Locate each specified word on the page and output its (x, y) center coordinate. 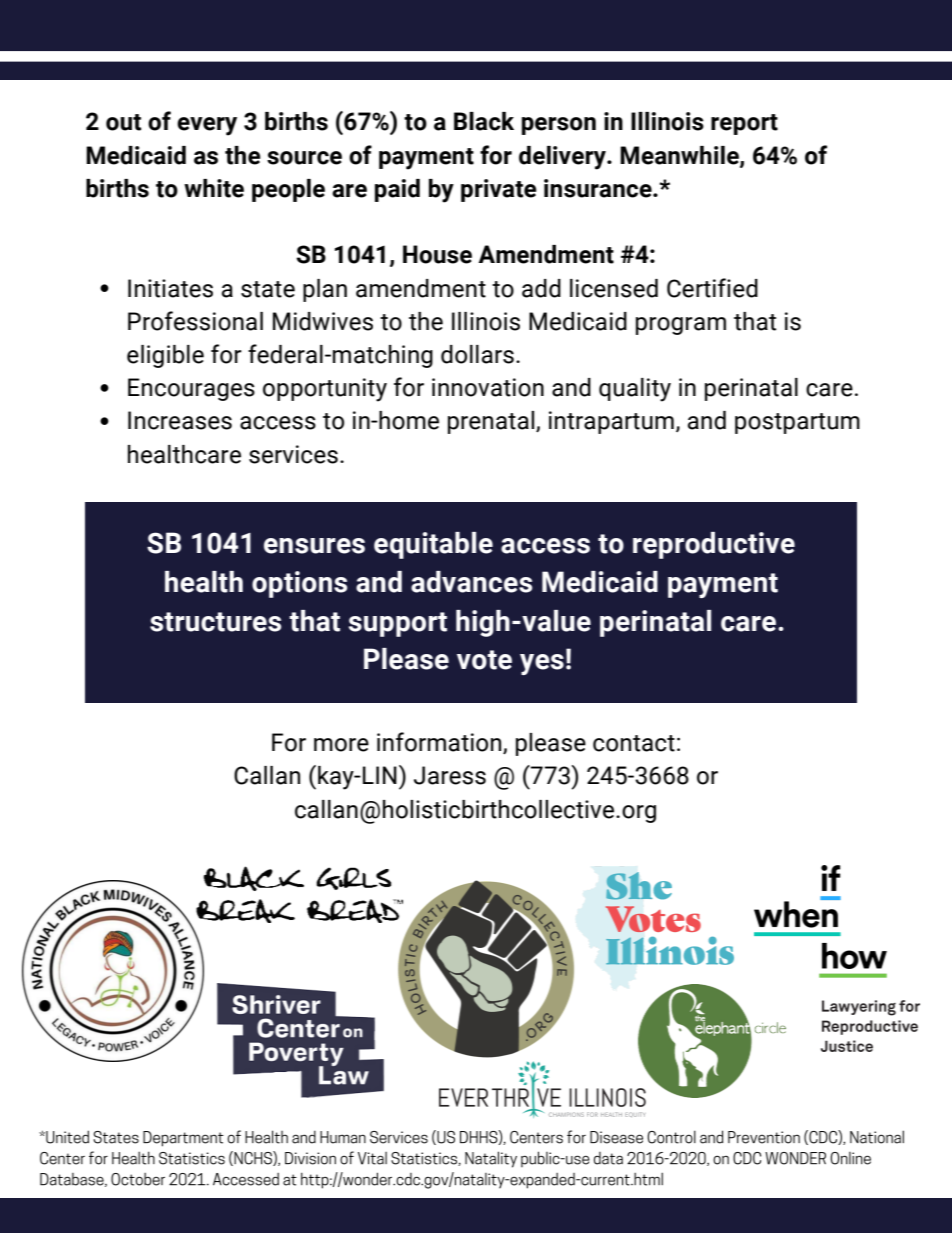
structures (215, 622)
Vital (372, 1158)
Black (484, 121)
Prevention (764, 1137)
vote (484, 660)
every (207, 126)
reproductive (714, 545)
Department (183, 1139)
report (744, 124)
